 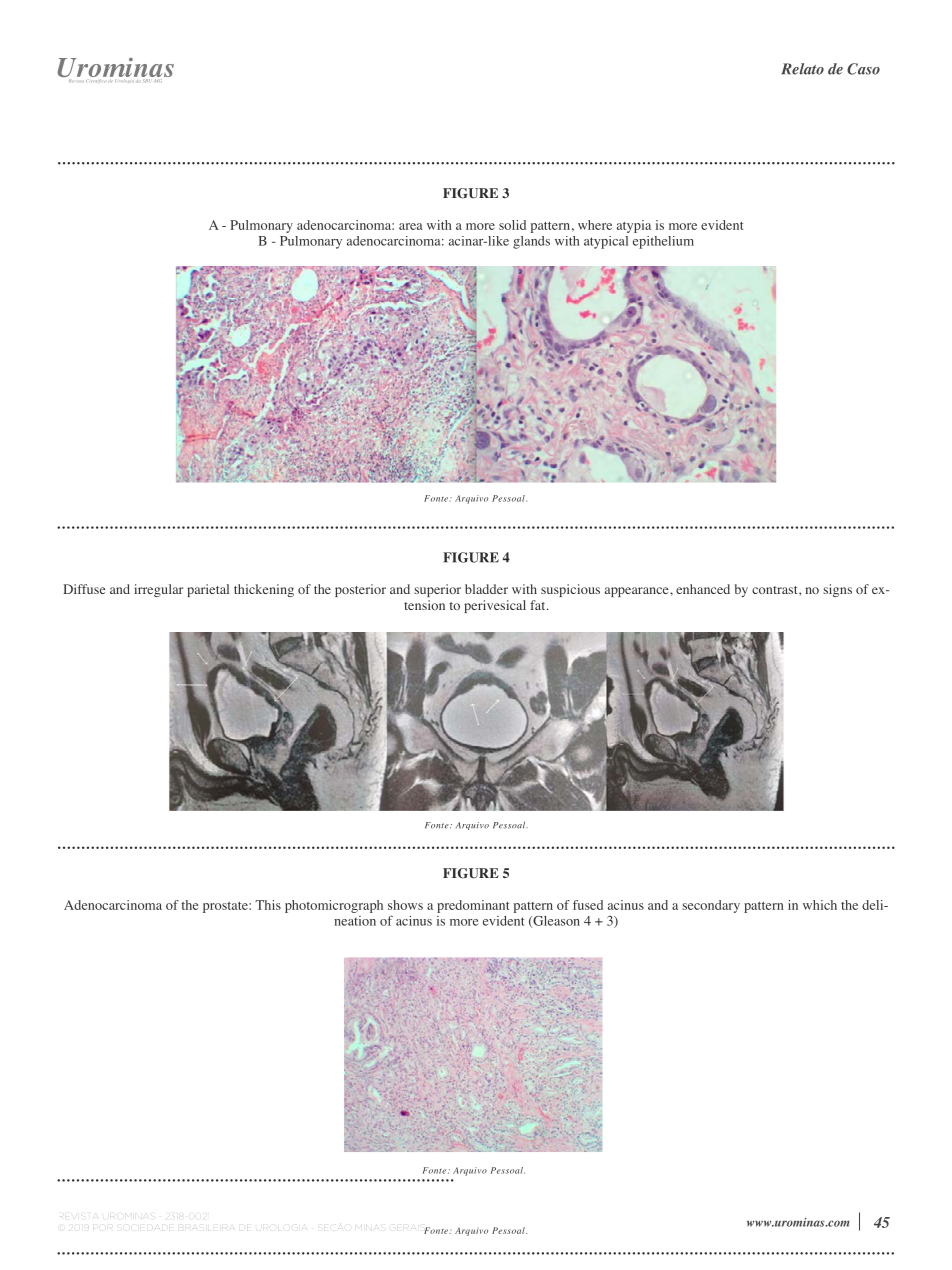 I want to click on solid, so click(x=512, y=225).
